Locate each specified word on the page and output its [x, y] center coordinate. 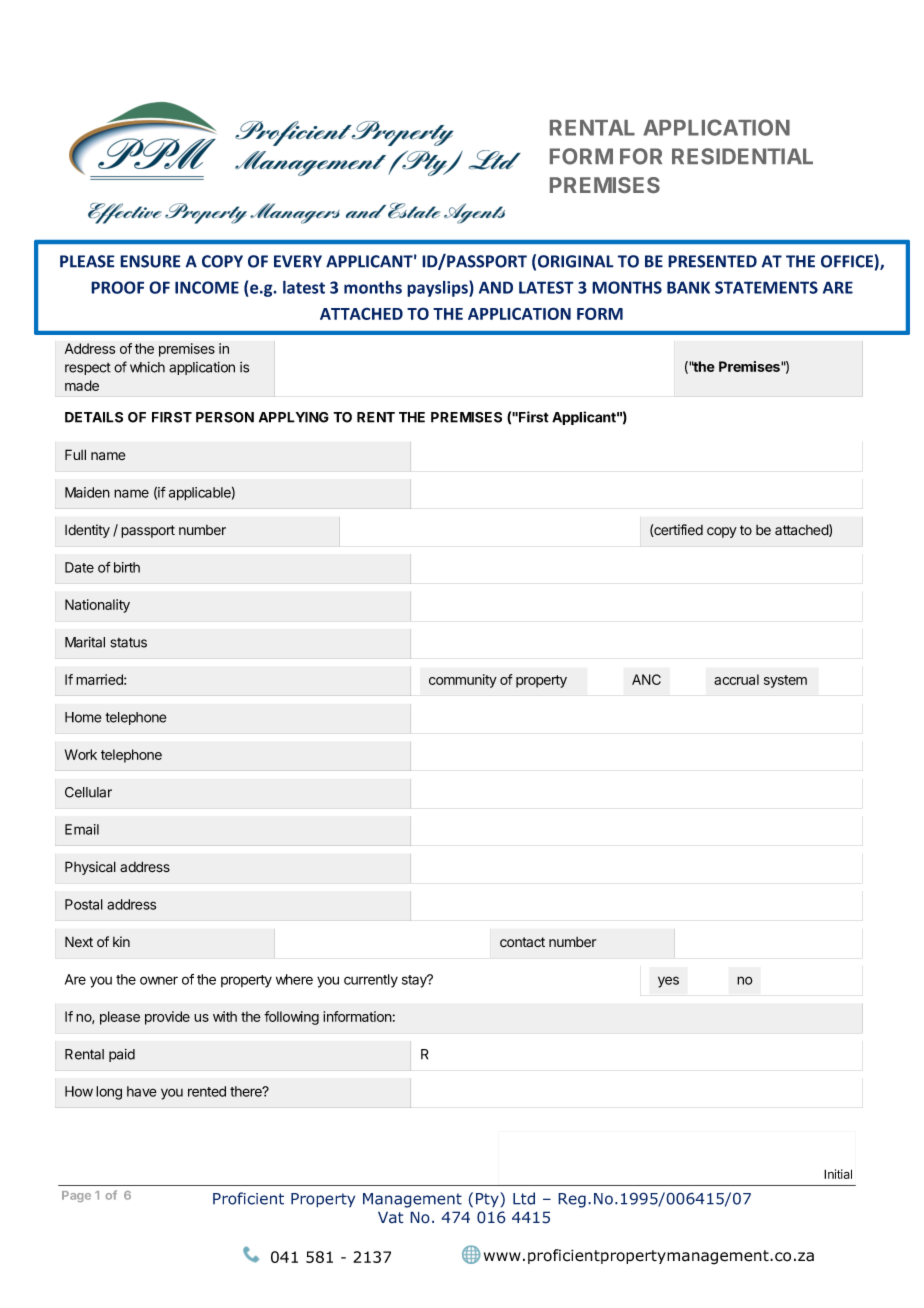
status [128, 642]
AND [496, 287]
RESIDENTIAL [742, 156]
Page [76, 1196]
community [463, 681]
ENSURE [150, 261]
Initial [838, 1174]
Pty [488, 1199]
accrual [736, 679]
